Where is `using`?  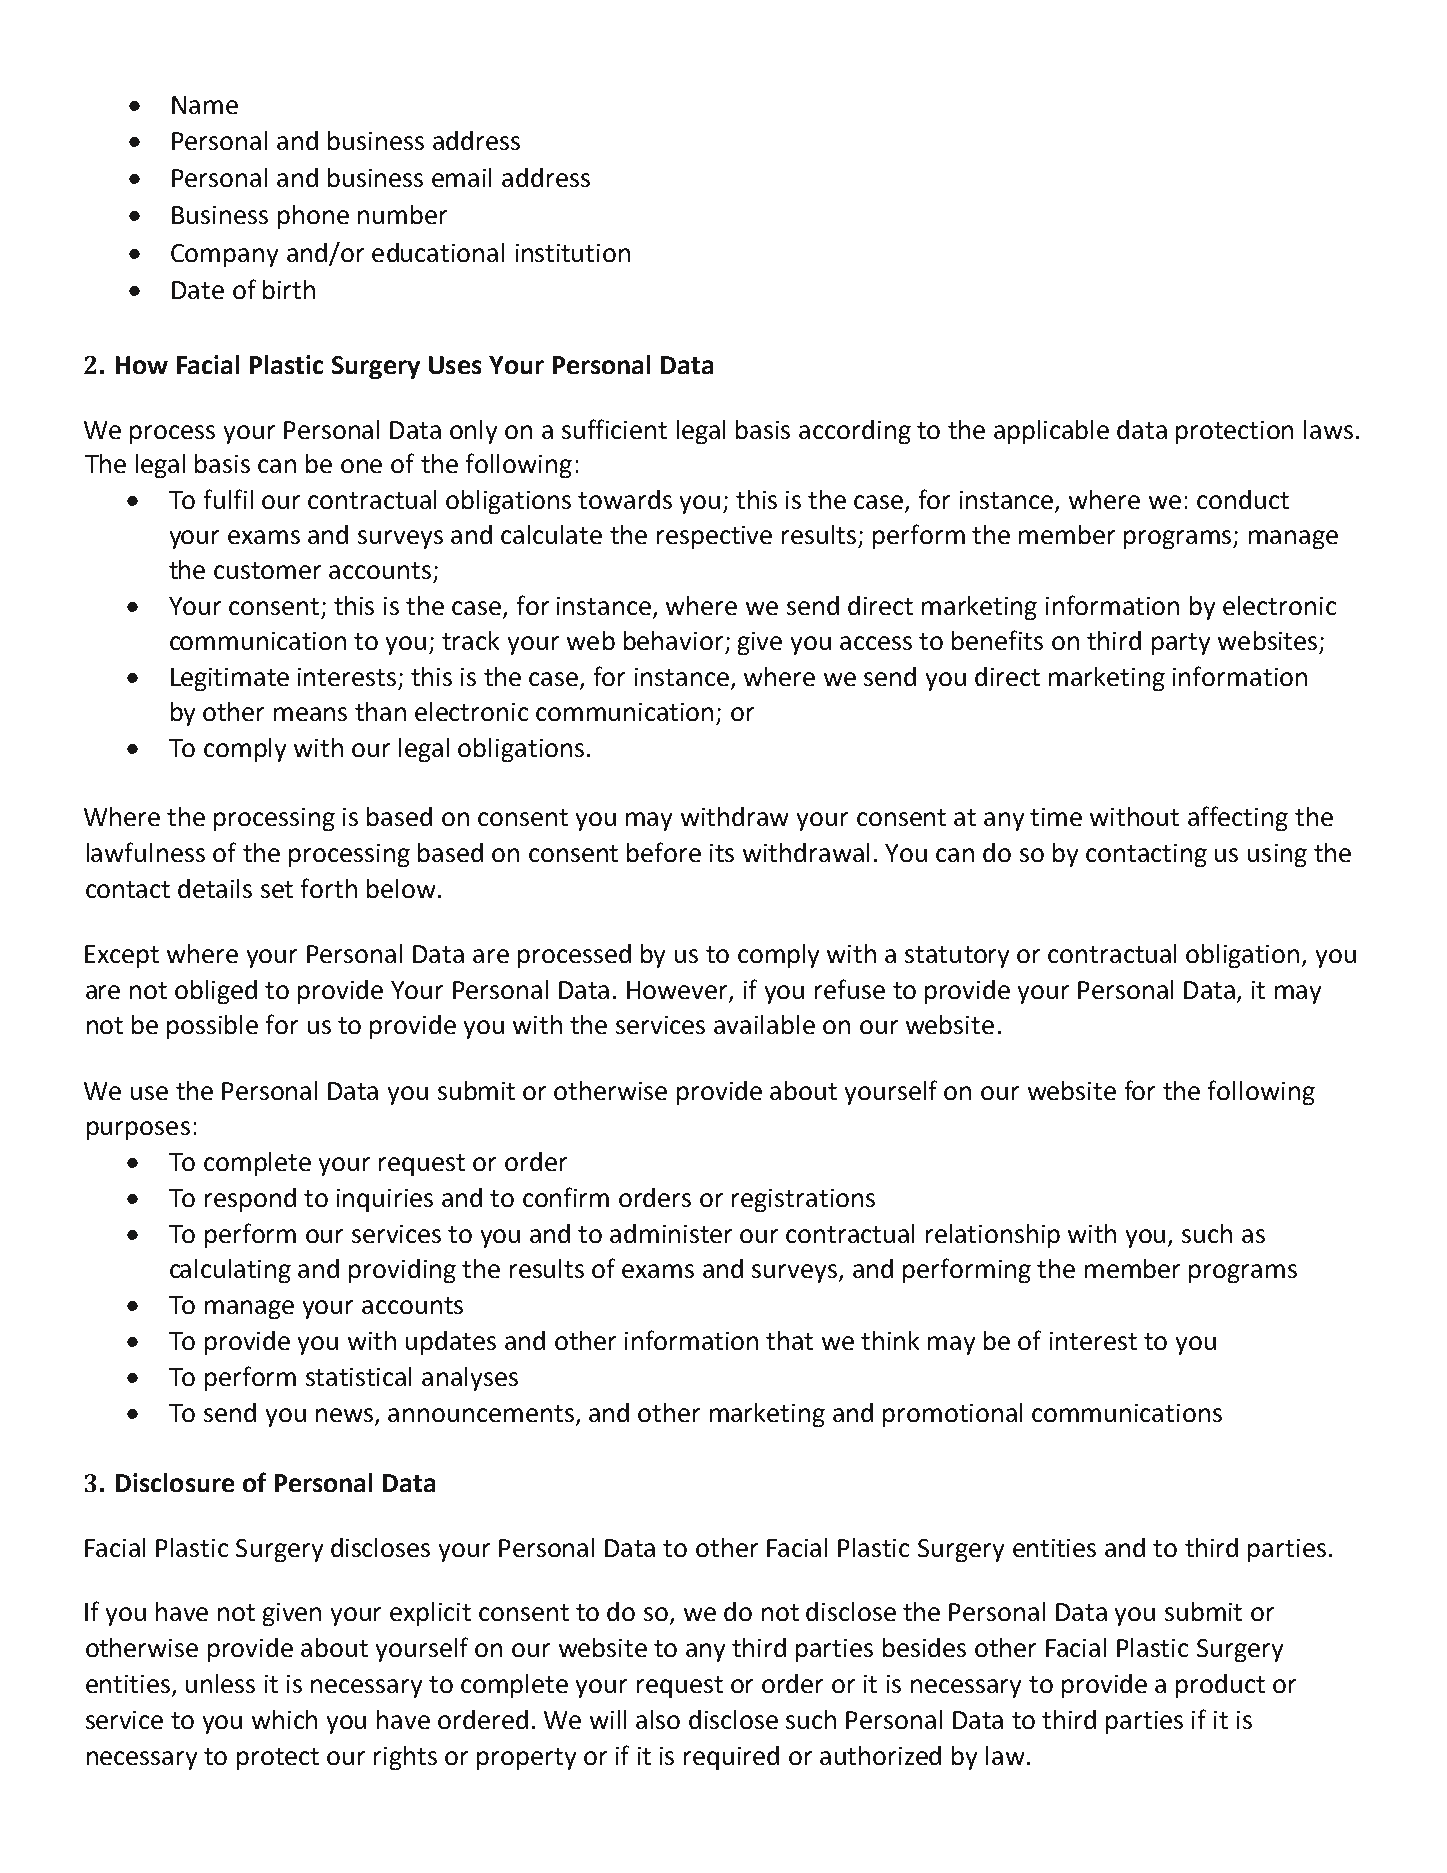 using is located at coordinates (1277, 855).
